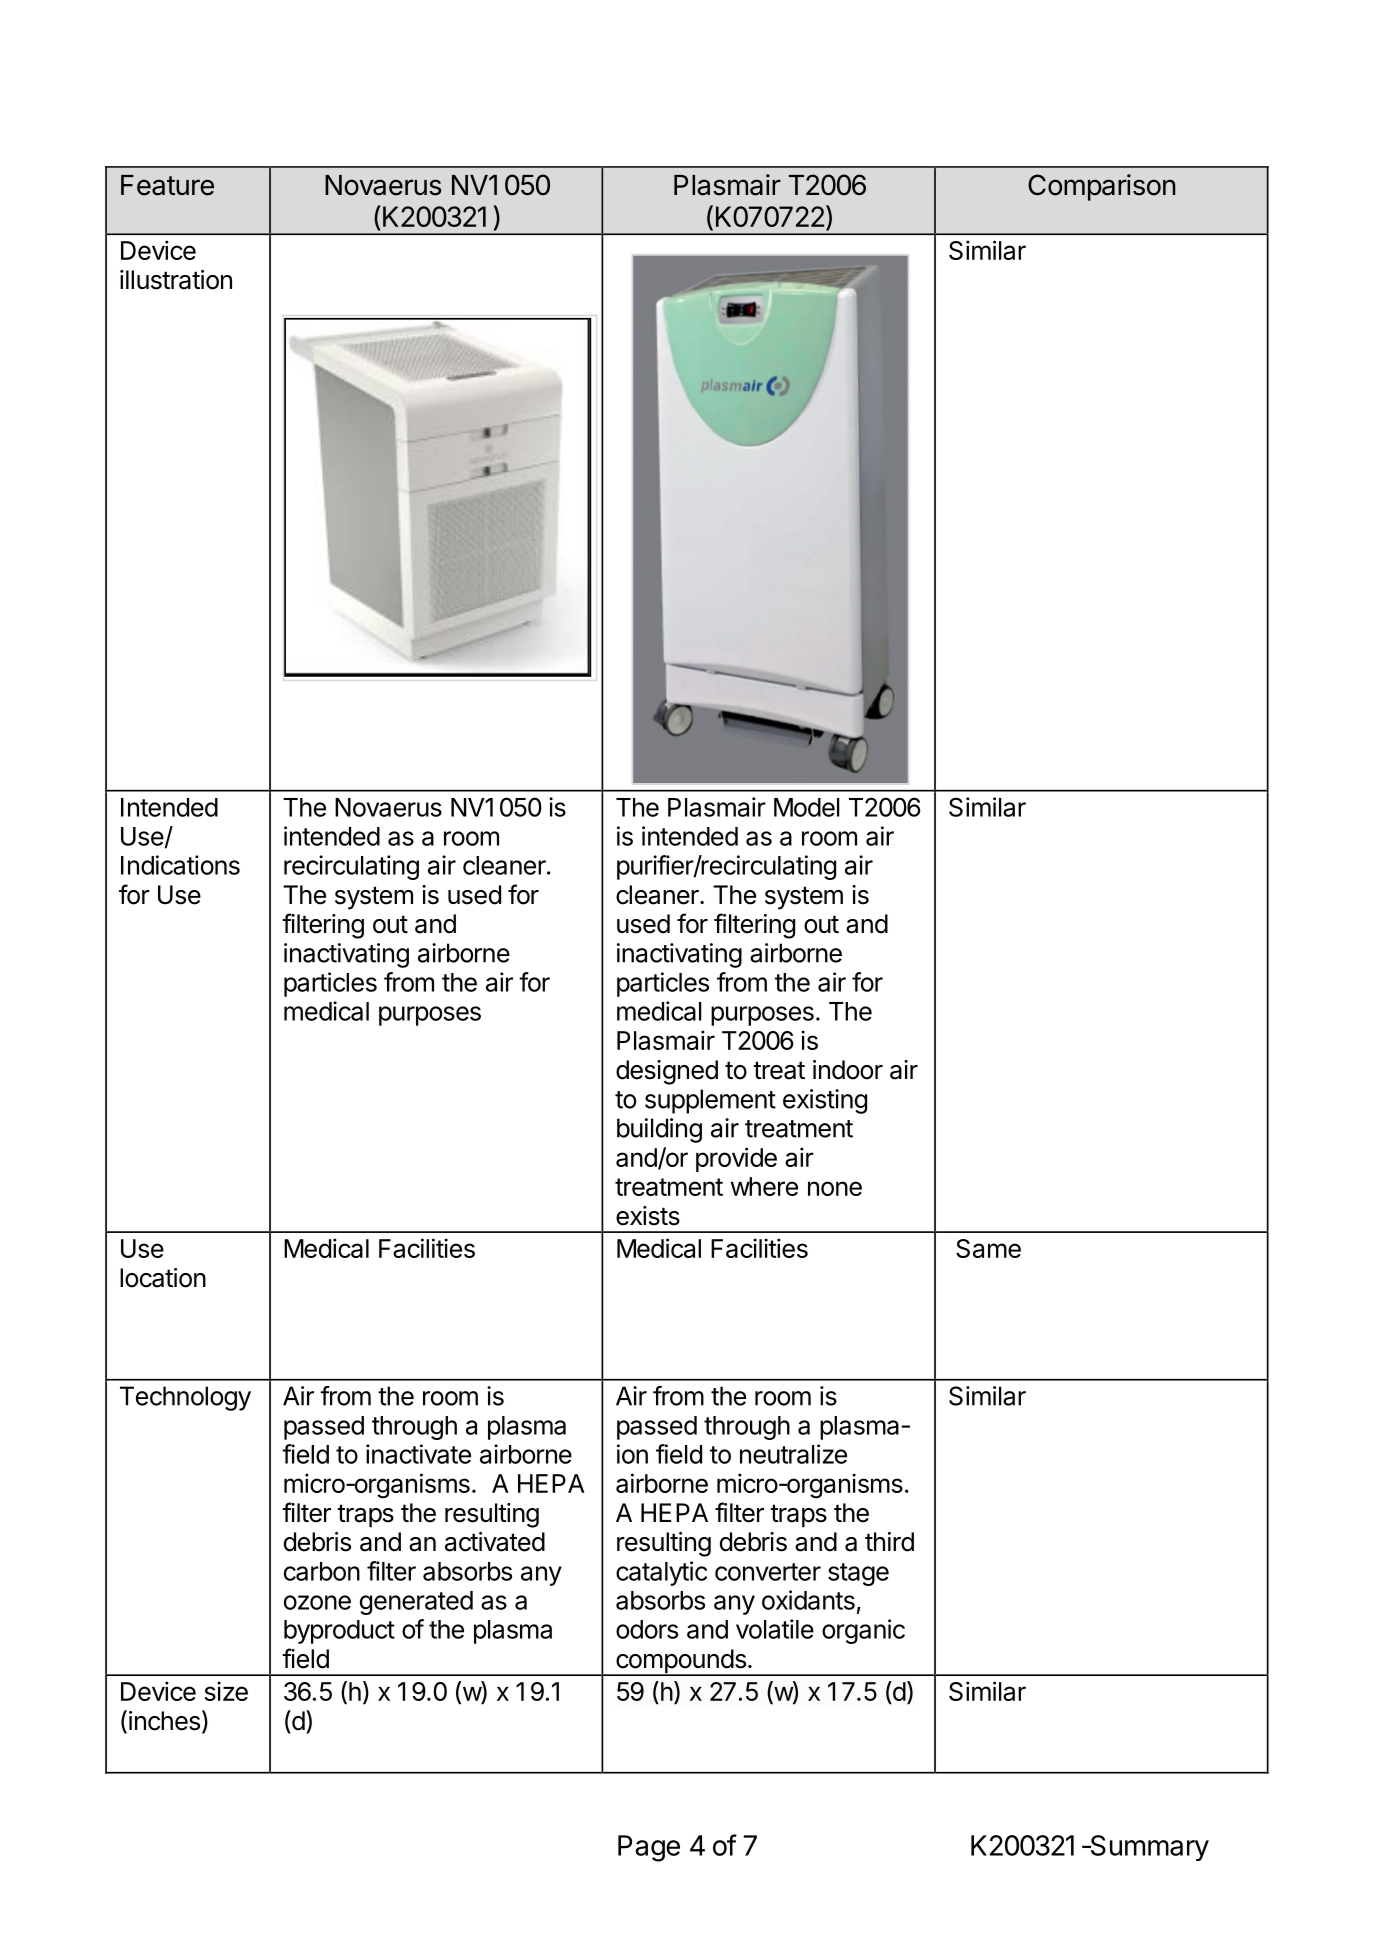 This page has width=1374, height=1943. I want to click on organic, so click(863, 1631).
